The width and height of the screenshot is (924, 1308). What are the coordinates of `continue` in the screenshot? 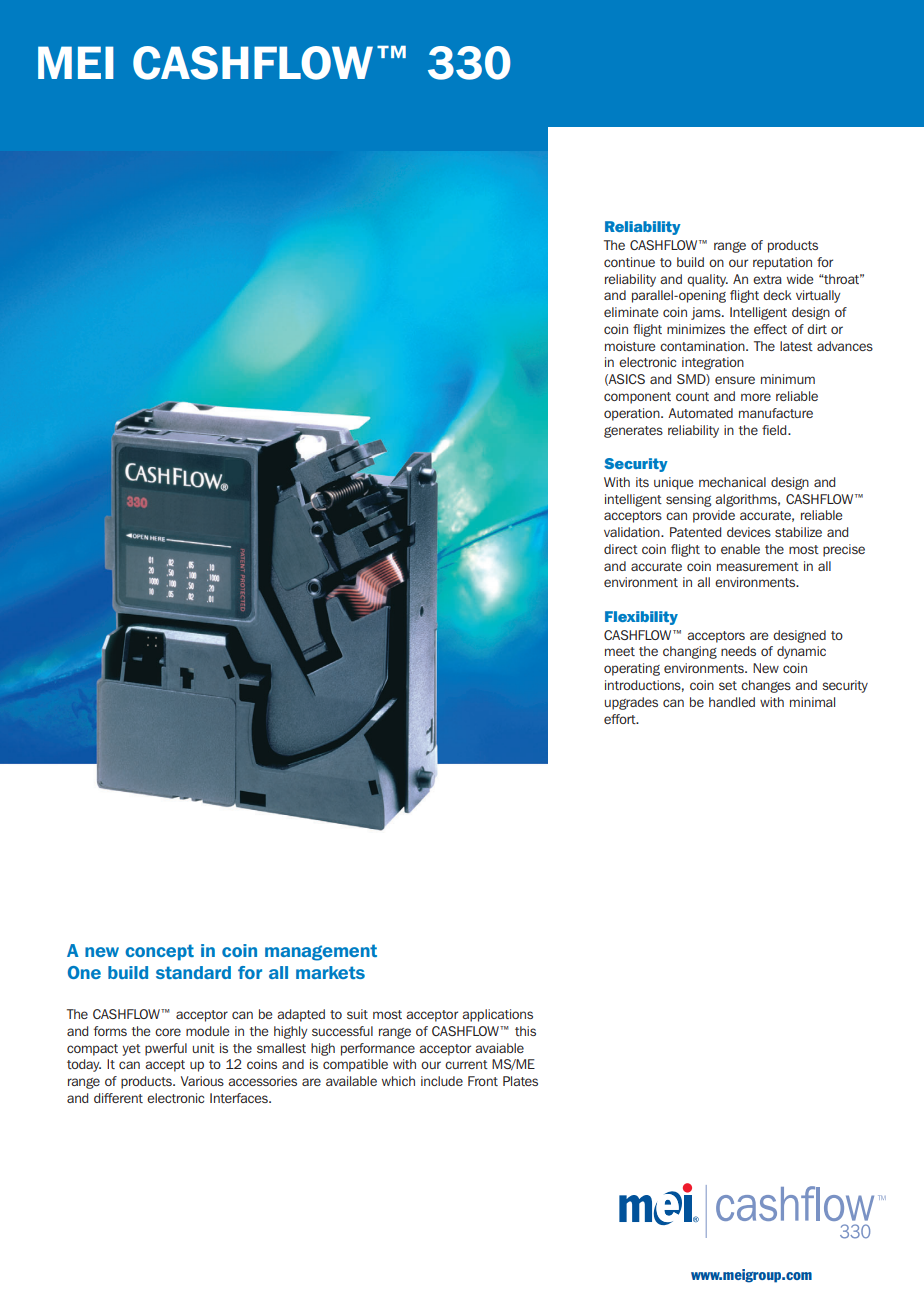 It's located at (629, 262).
